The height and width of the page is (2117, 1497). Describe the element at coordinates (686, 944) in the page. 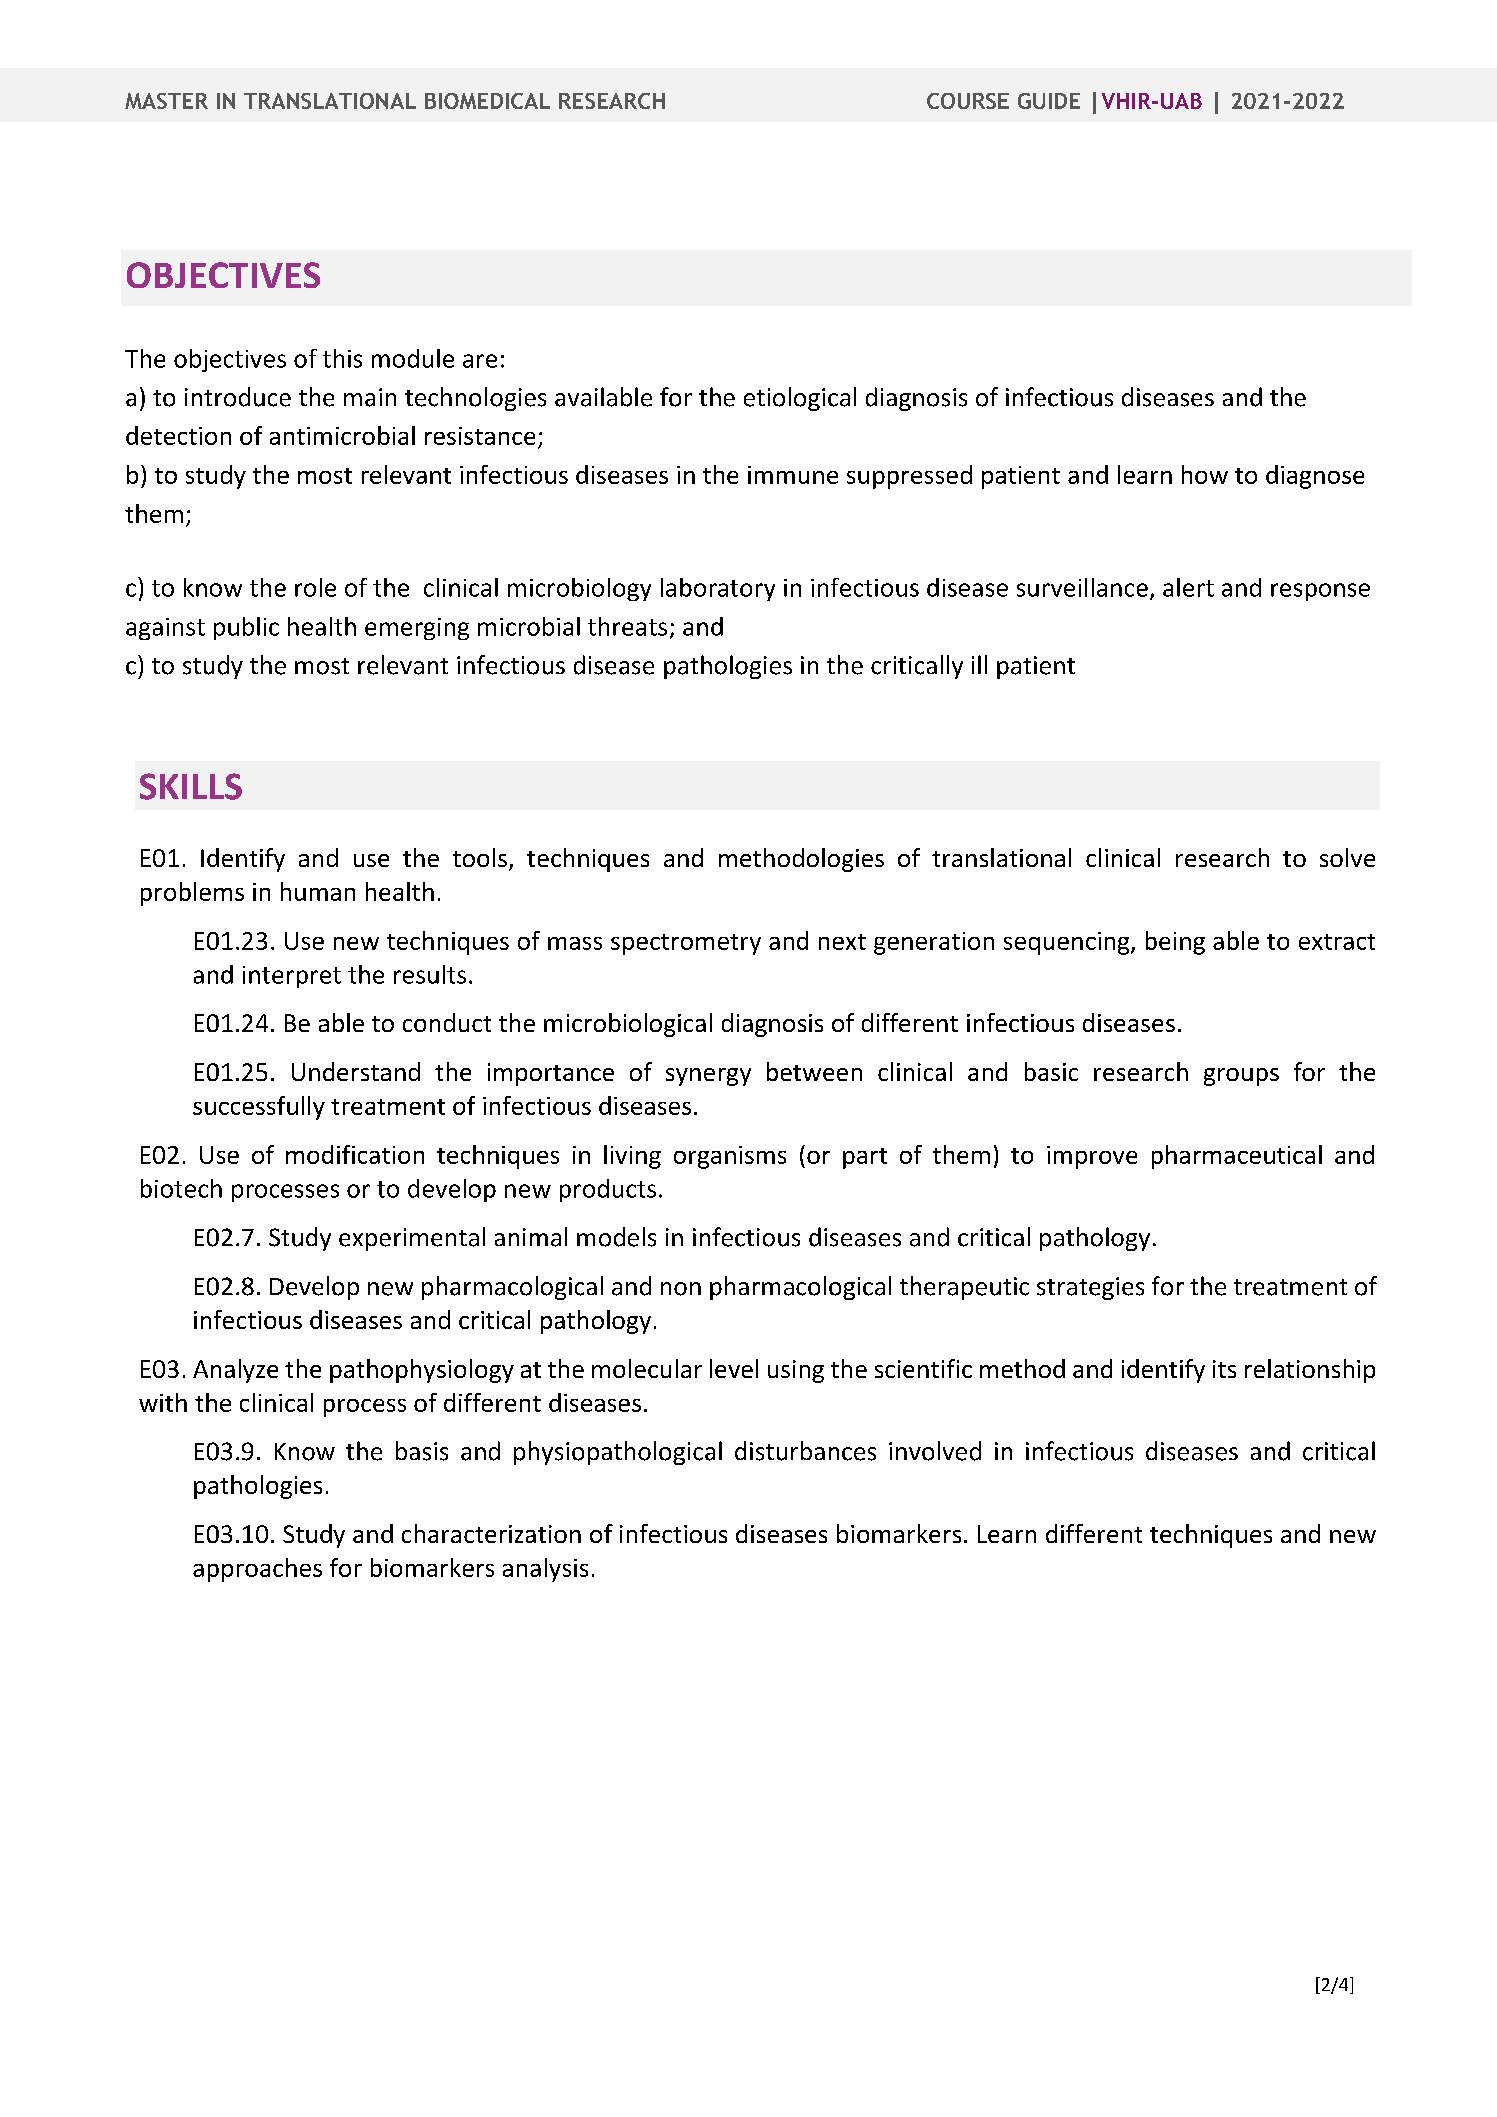

I see `spectrometry` at that location.
